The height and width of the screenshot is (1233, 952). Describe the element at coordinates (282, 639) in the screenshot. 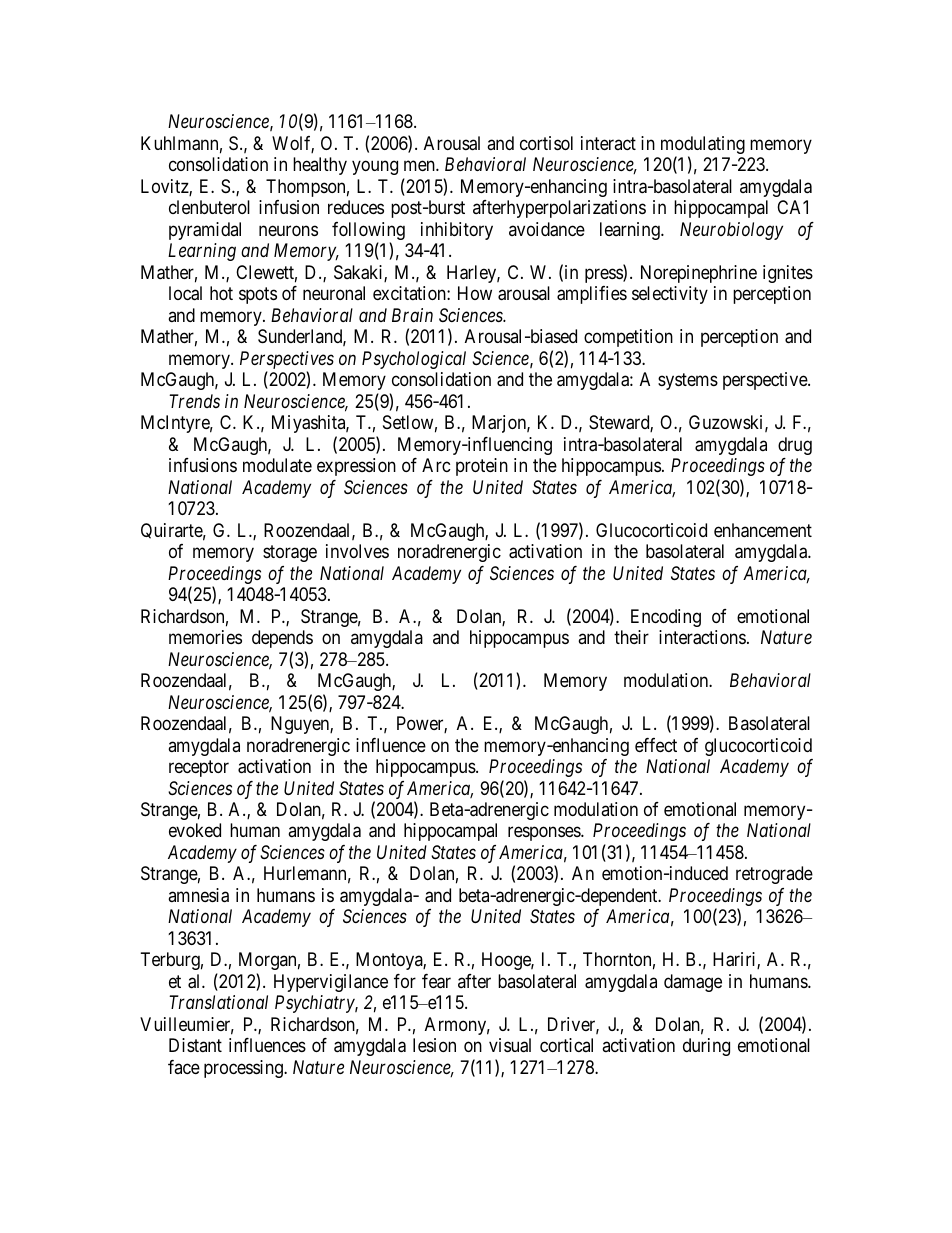

I see `depends` at that location.
